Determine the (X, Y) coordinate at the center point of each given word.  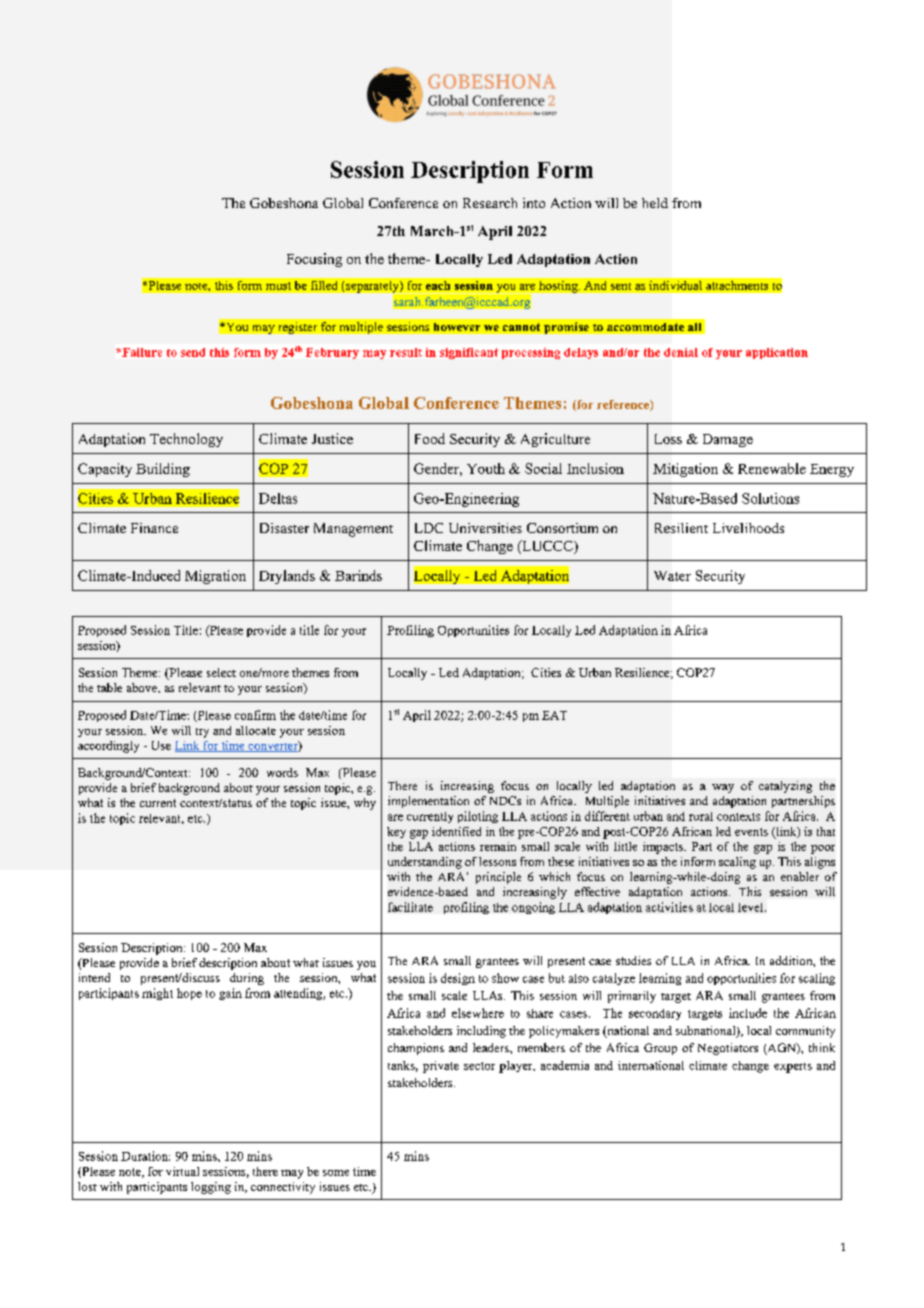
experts (793, 1068)
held (655, 203)
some (336, 1173)
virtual (182, 1171)
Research (490, 203)
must (278, 286)
